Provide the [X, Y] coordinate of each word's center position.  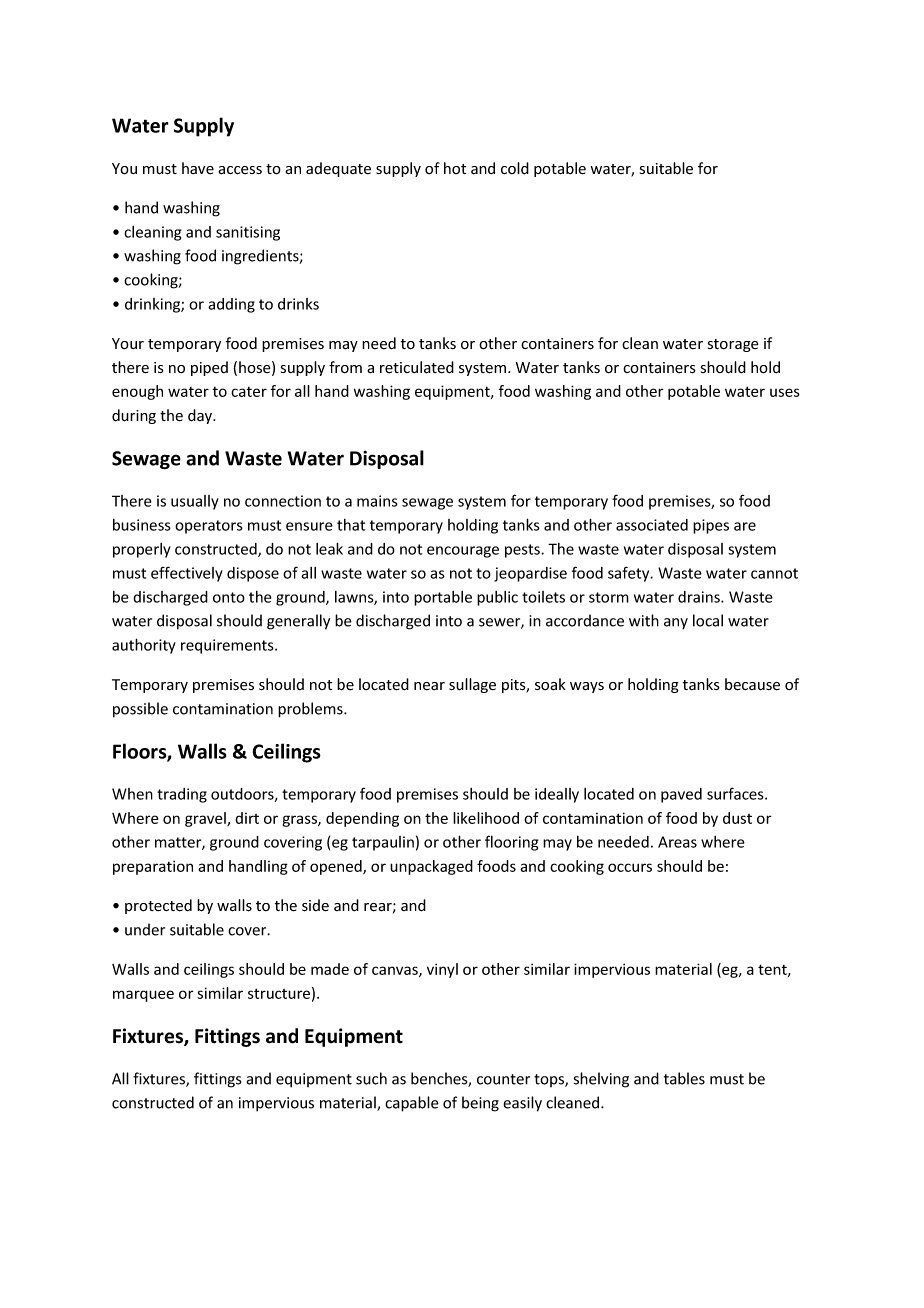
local [708, 620]
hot [455, 168]
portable [443, 598]
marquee [143, 996]
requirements [228, 646]
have [198, 168]
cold [515, 168]
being [480, 1104]
